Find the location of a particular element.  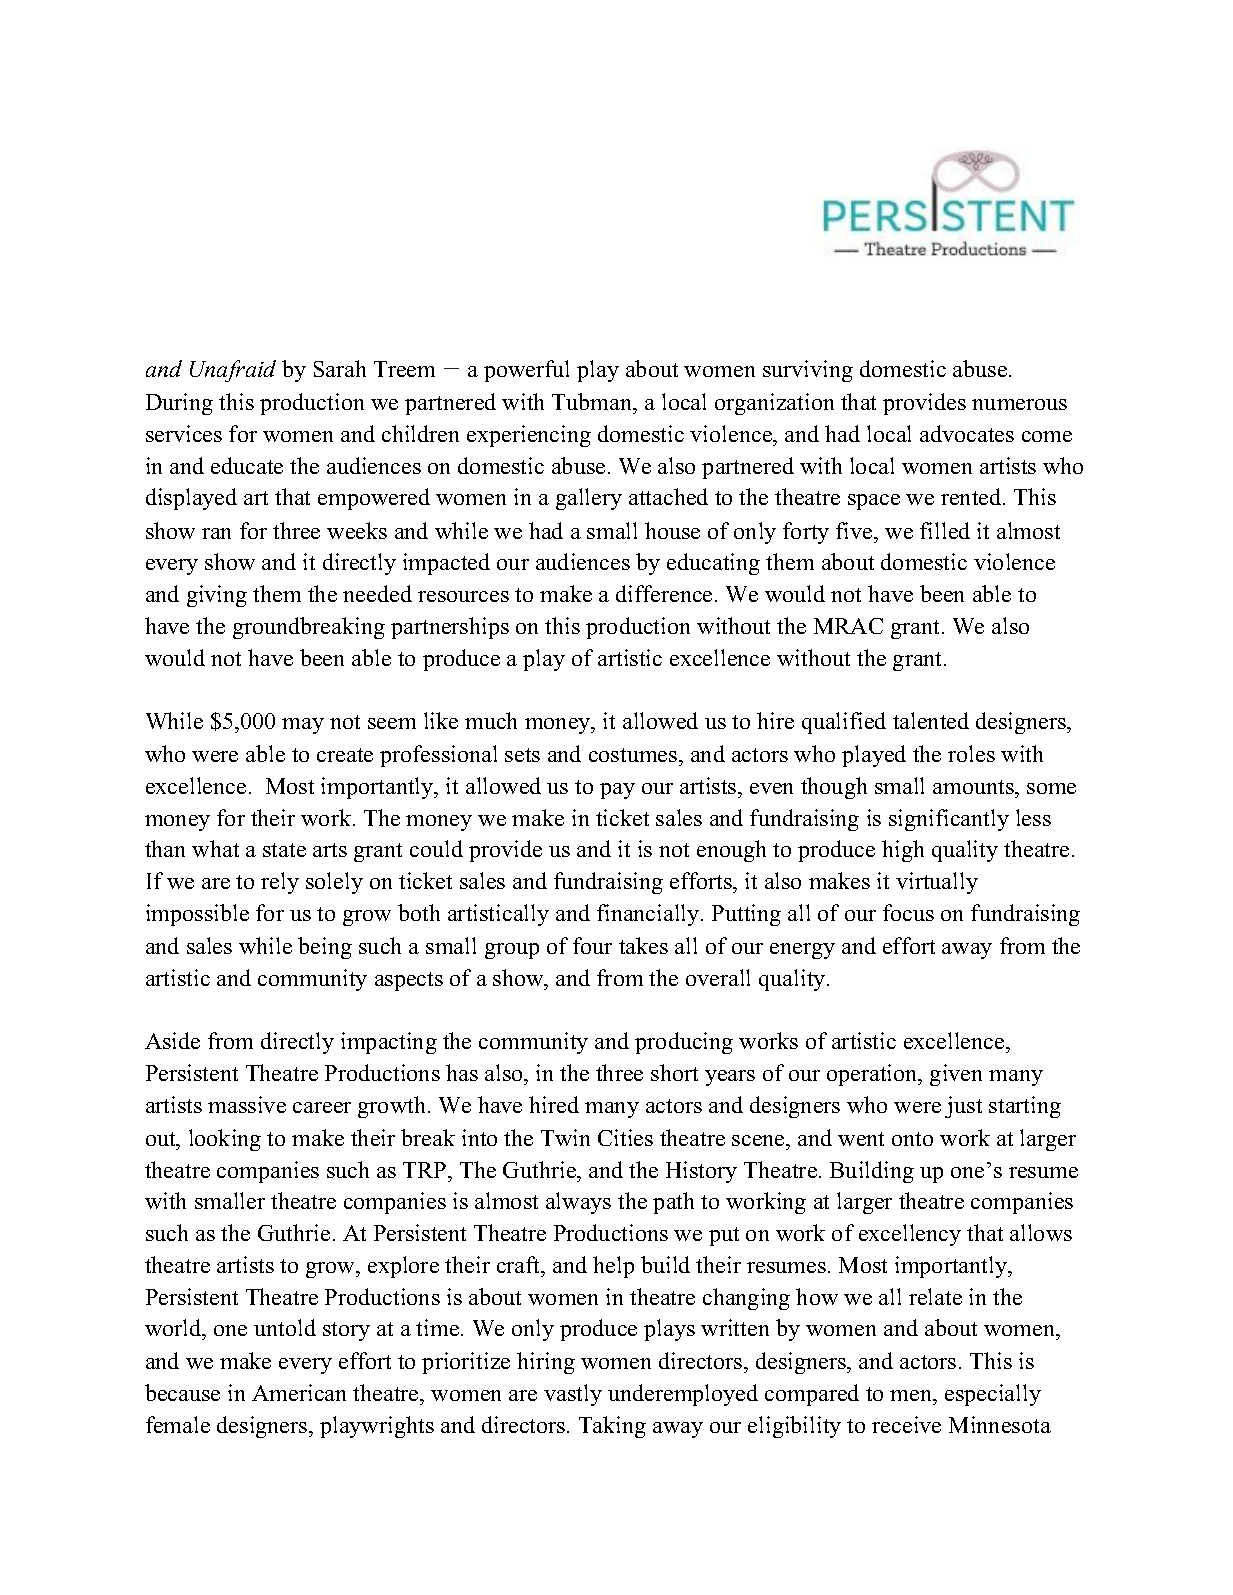

virtually is located at coordinates (937, 883).
